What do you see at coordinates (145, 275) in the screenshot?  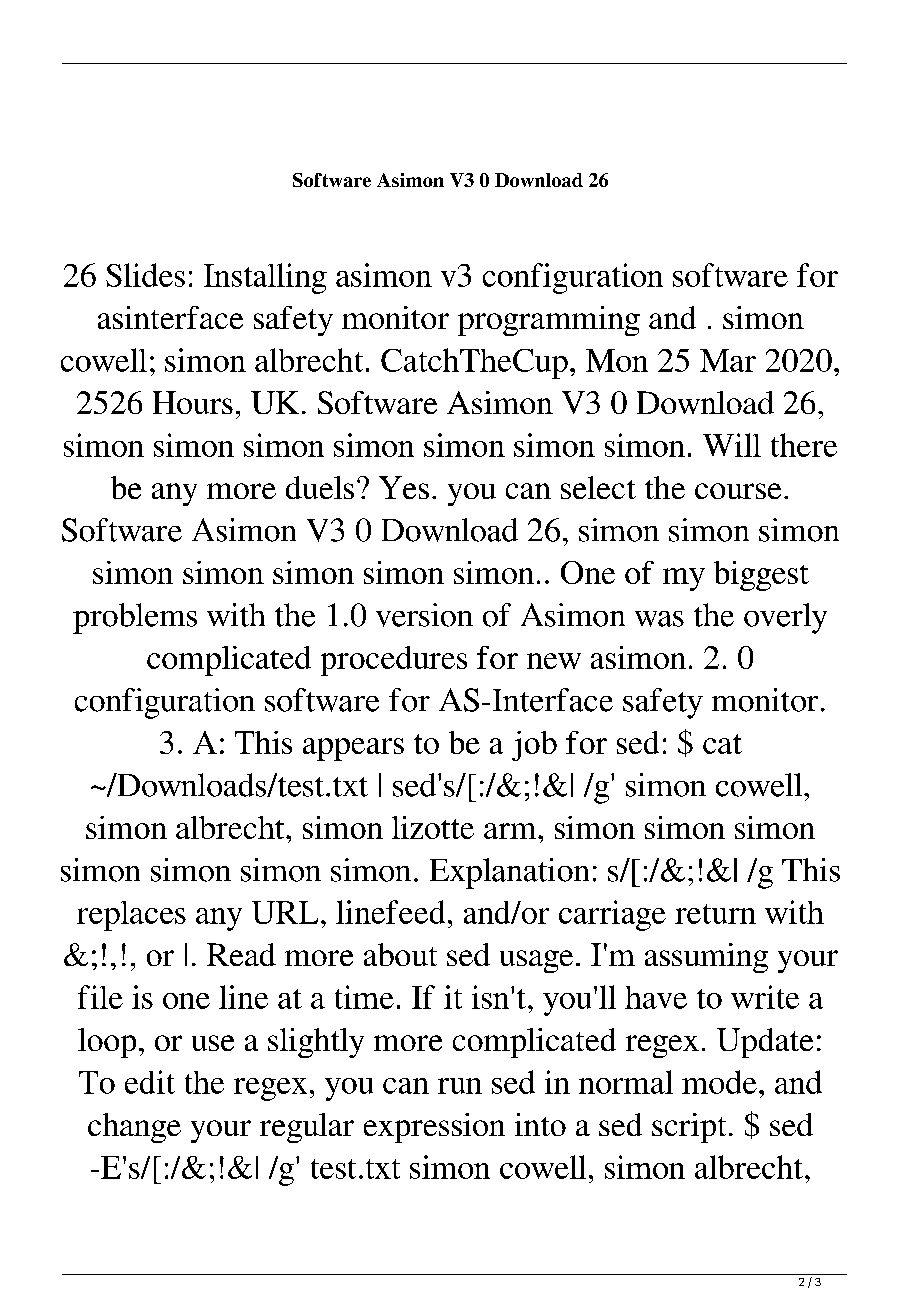 I see `Slides` at bounding box center [145, 275].
